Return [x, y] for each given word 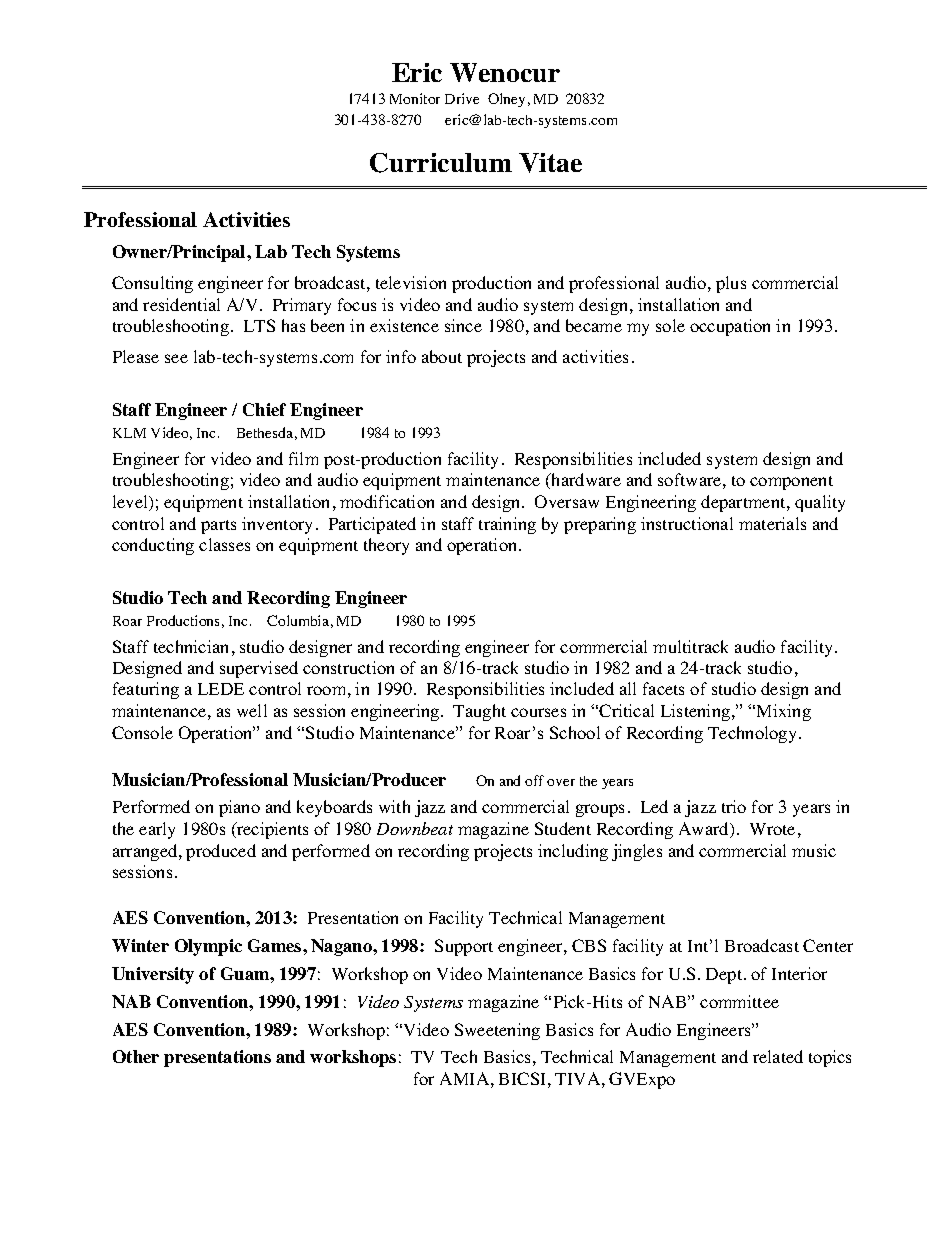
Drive [462, 98]
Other [136, 1056]
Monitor [415, 98]
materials [772, 523]
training [507, 525]
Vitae [550, 163]
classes [224, 544]
